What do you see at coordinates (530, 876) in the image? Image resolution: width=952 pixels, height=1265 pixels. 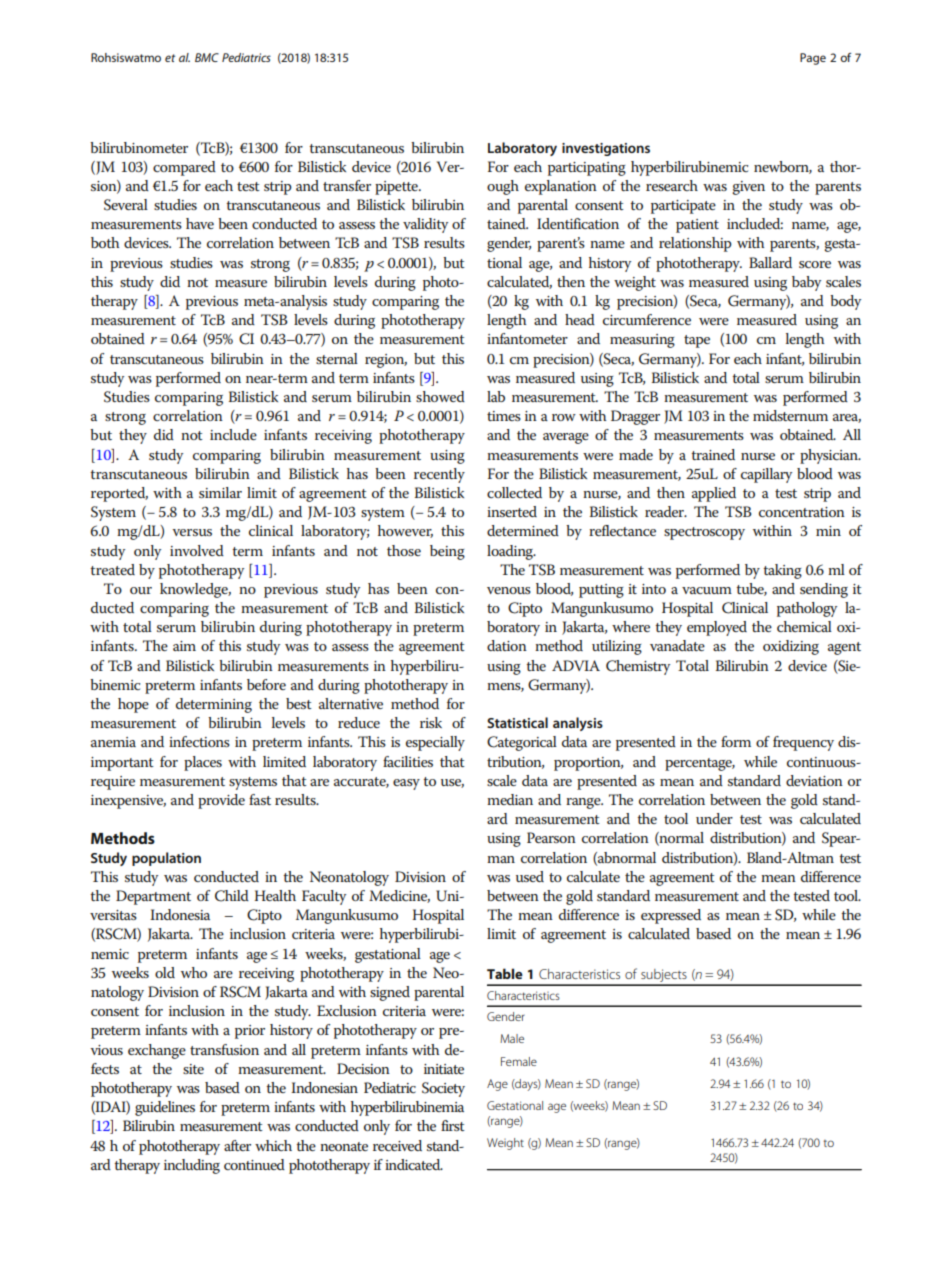 I see `used` at bounding box center [530, 876].
